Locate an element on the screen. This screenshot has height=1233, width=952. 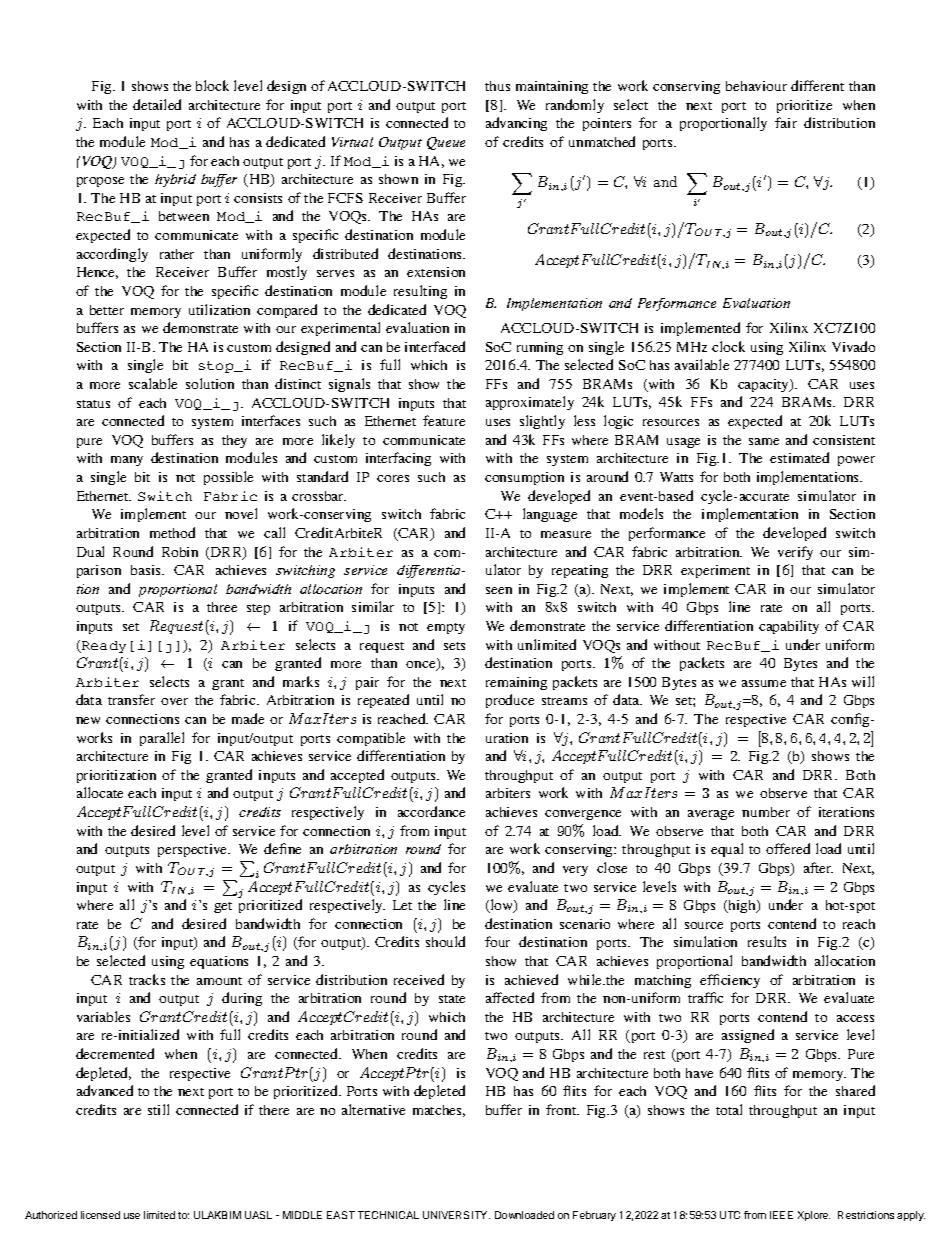
detailed is located at coordinates (157, 104).
